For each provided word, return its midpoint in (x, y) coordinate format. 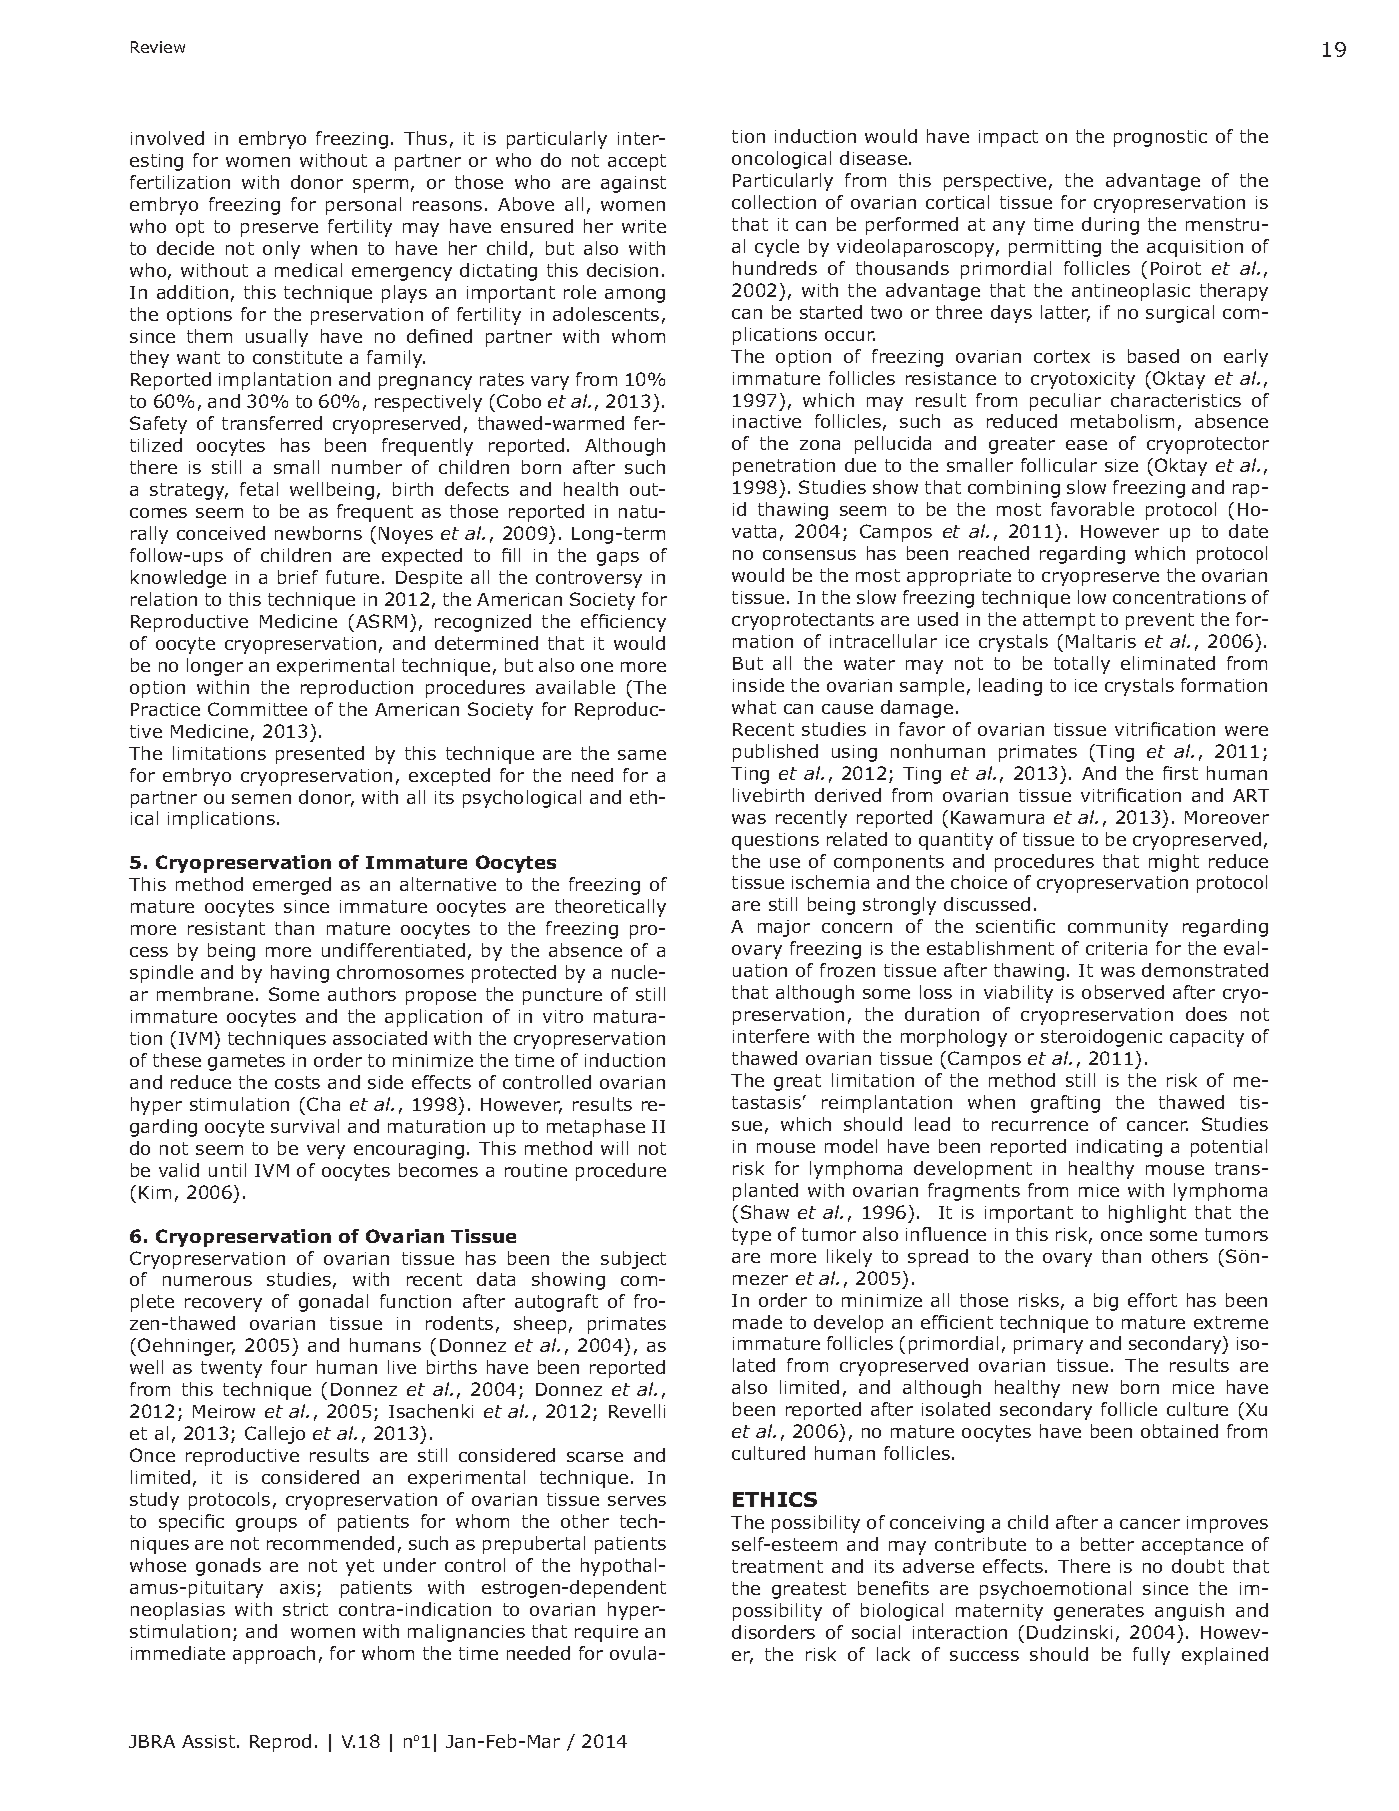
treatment (777, 1566)
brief (298, 577)
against (633, 184)
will (614, 1148)
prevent (1160, 621)
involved (167, 138)
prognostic (1160, 138)
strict (305, 1609)
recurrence (1040, 1126)
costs (297, 1082)
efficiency (623, 623)
